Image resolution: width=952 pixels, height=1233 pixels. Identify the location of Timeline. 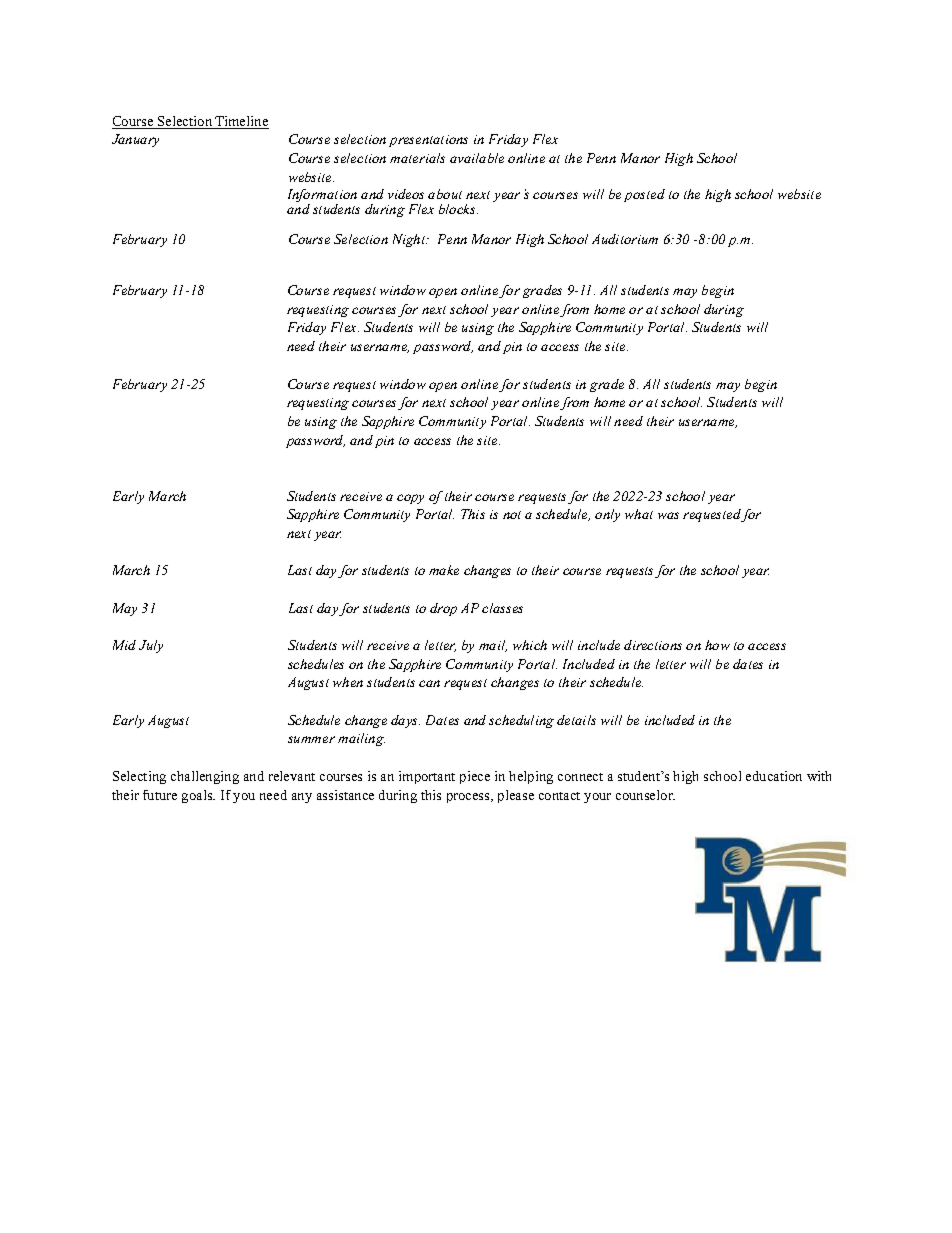
(241, 122).
